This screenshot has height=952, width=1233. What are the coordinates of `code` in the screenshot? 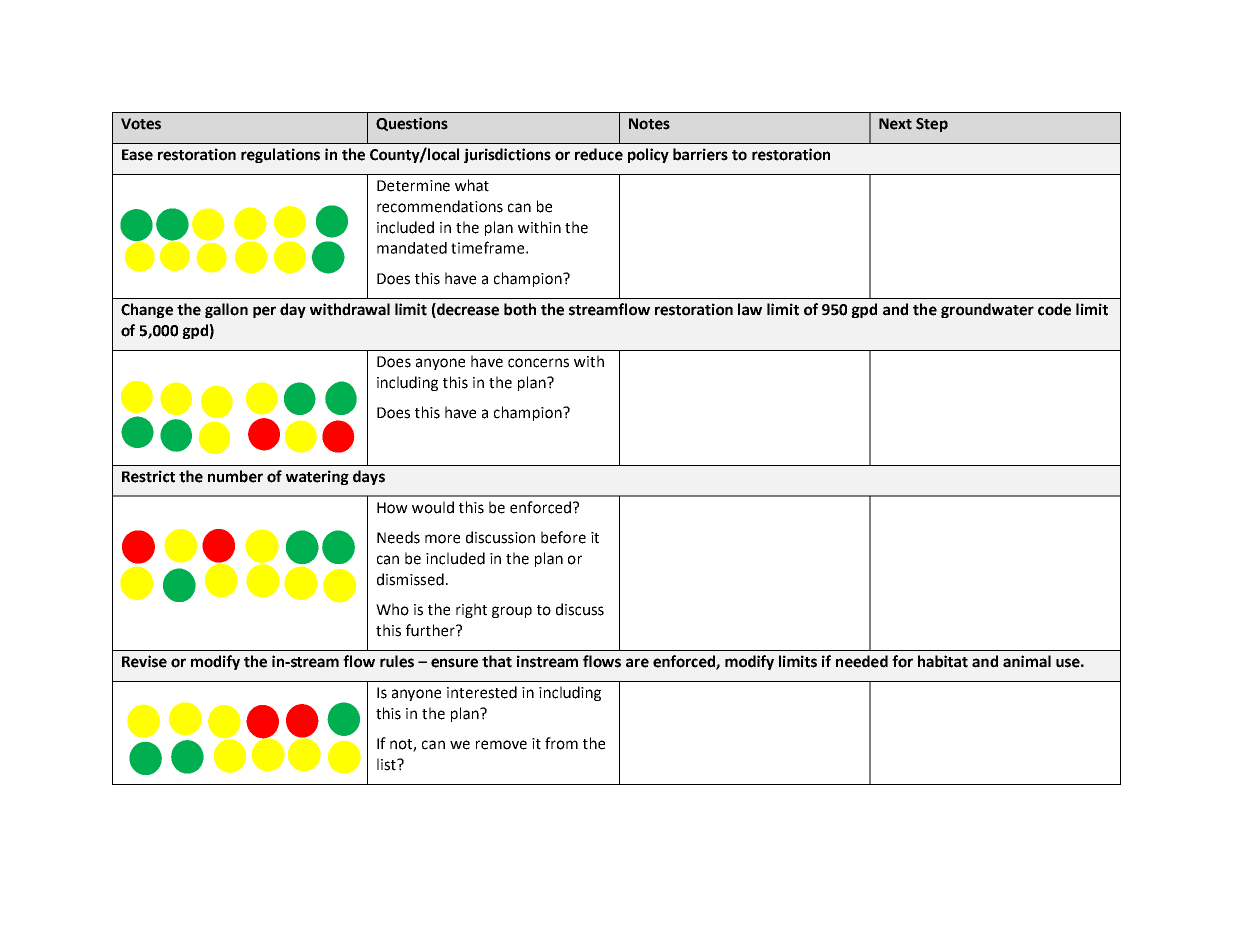 It's located at (1054, 309).
